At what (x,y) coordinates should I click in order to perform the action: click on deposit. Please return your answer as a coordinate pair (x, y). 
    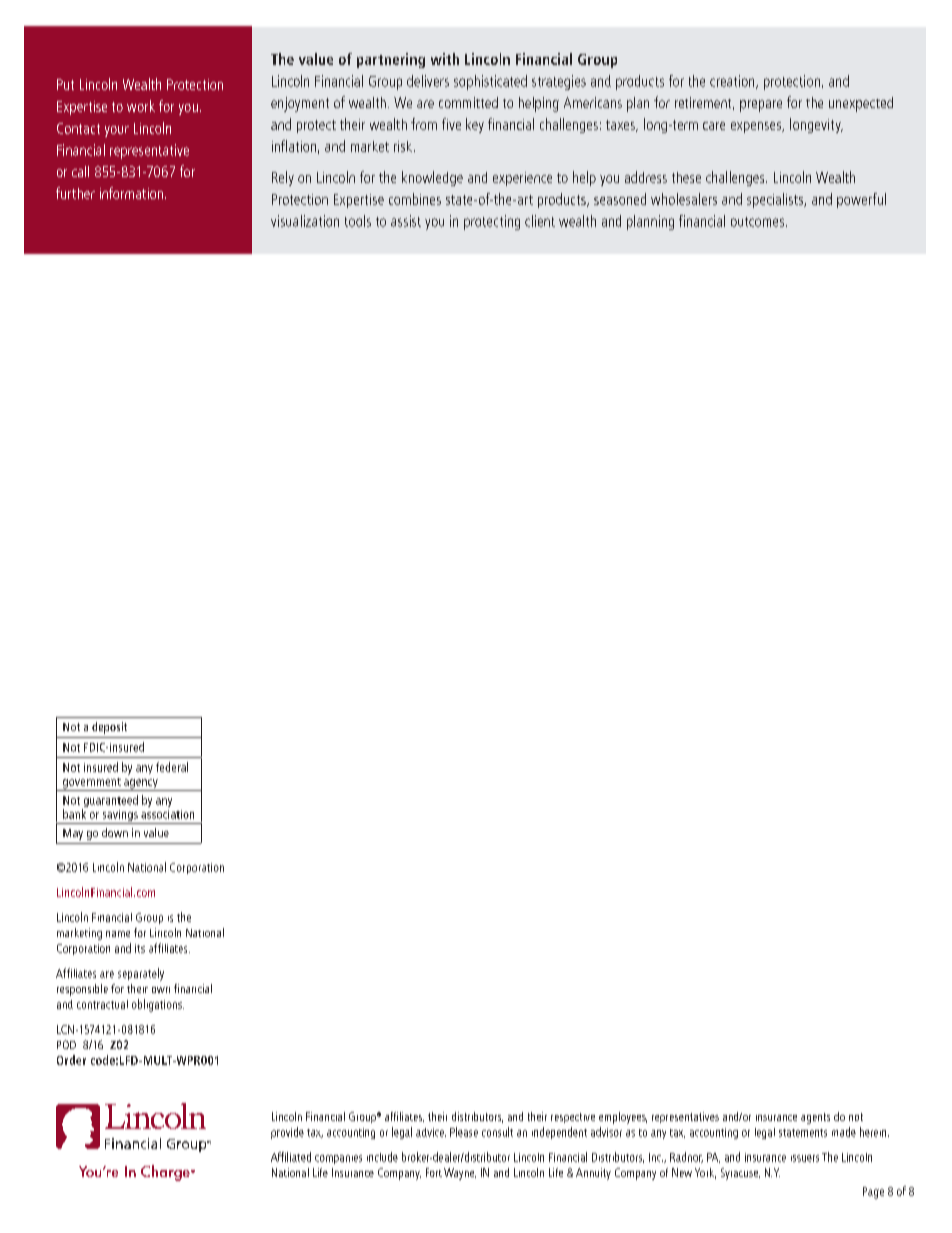
    Looking at the image, I should click on (109, 728).
